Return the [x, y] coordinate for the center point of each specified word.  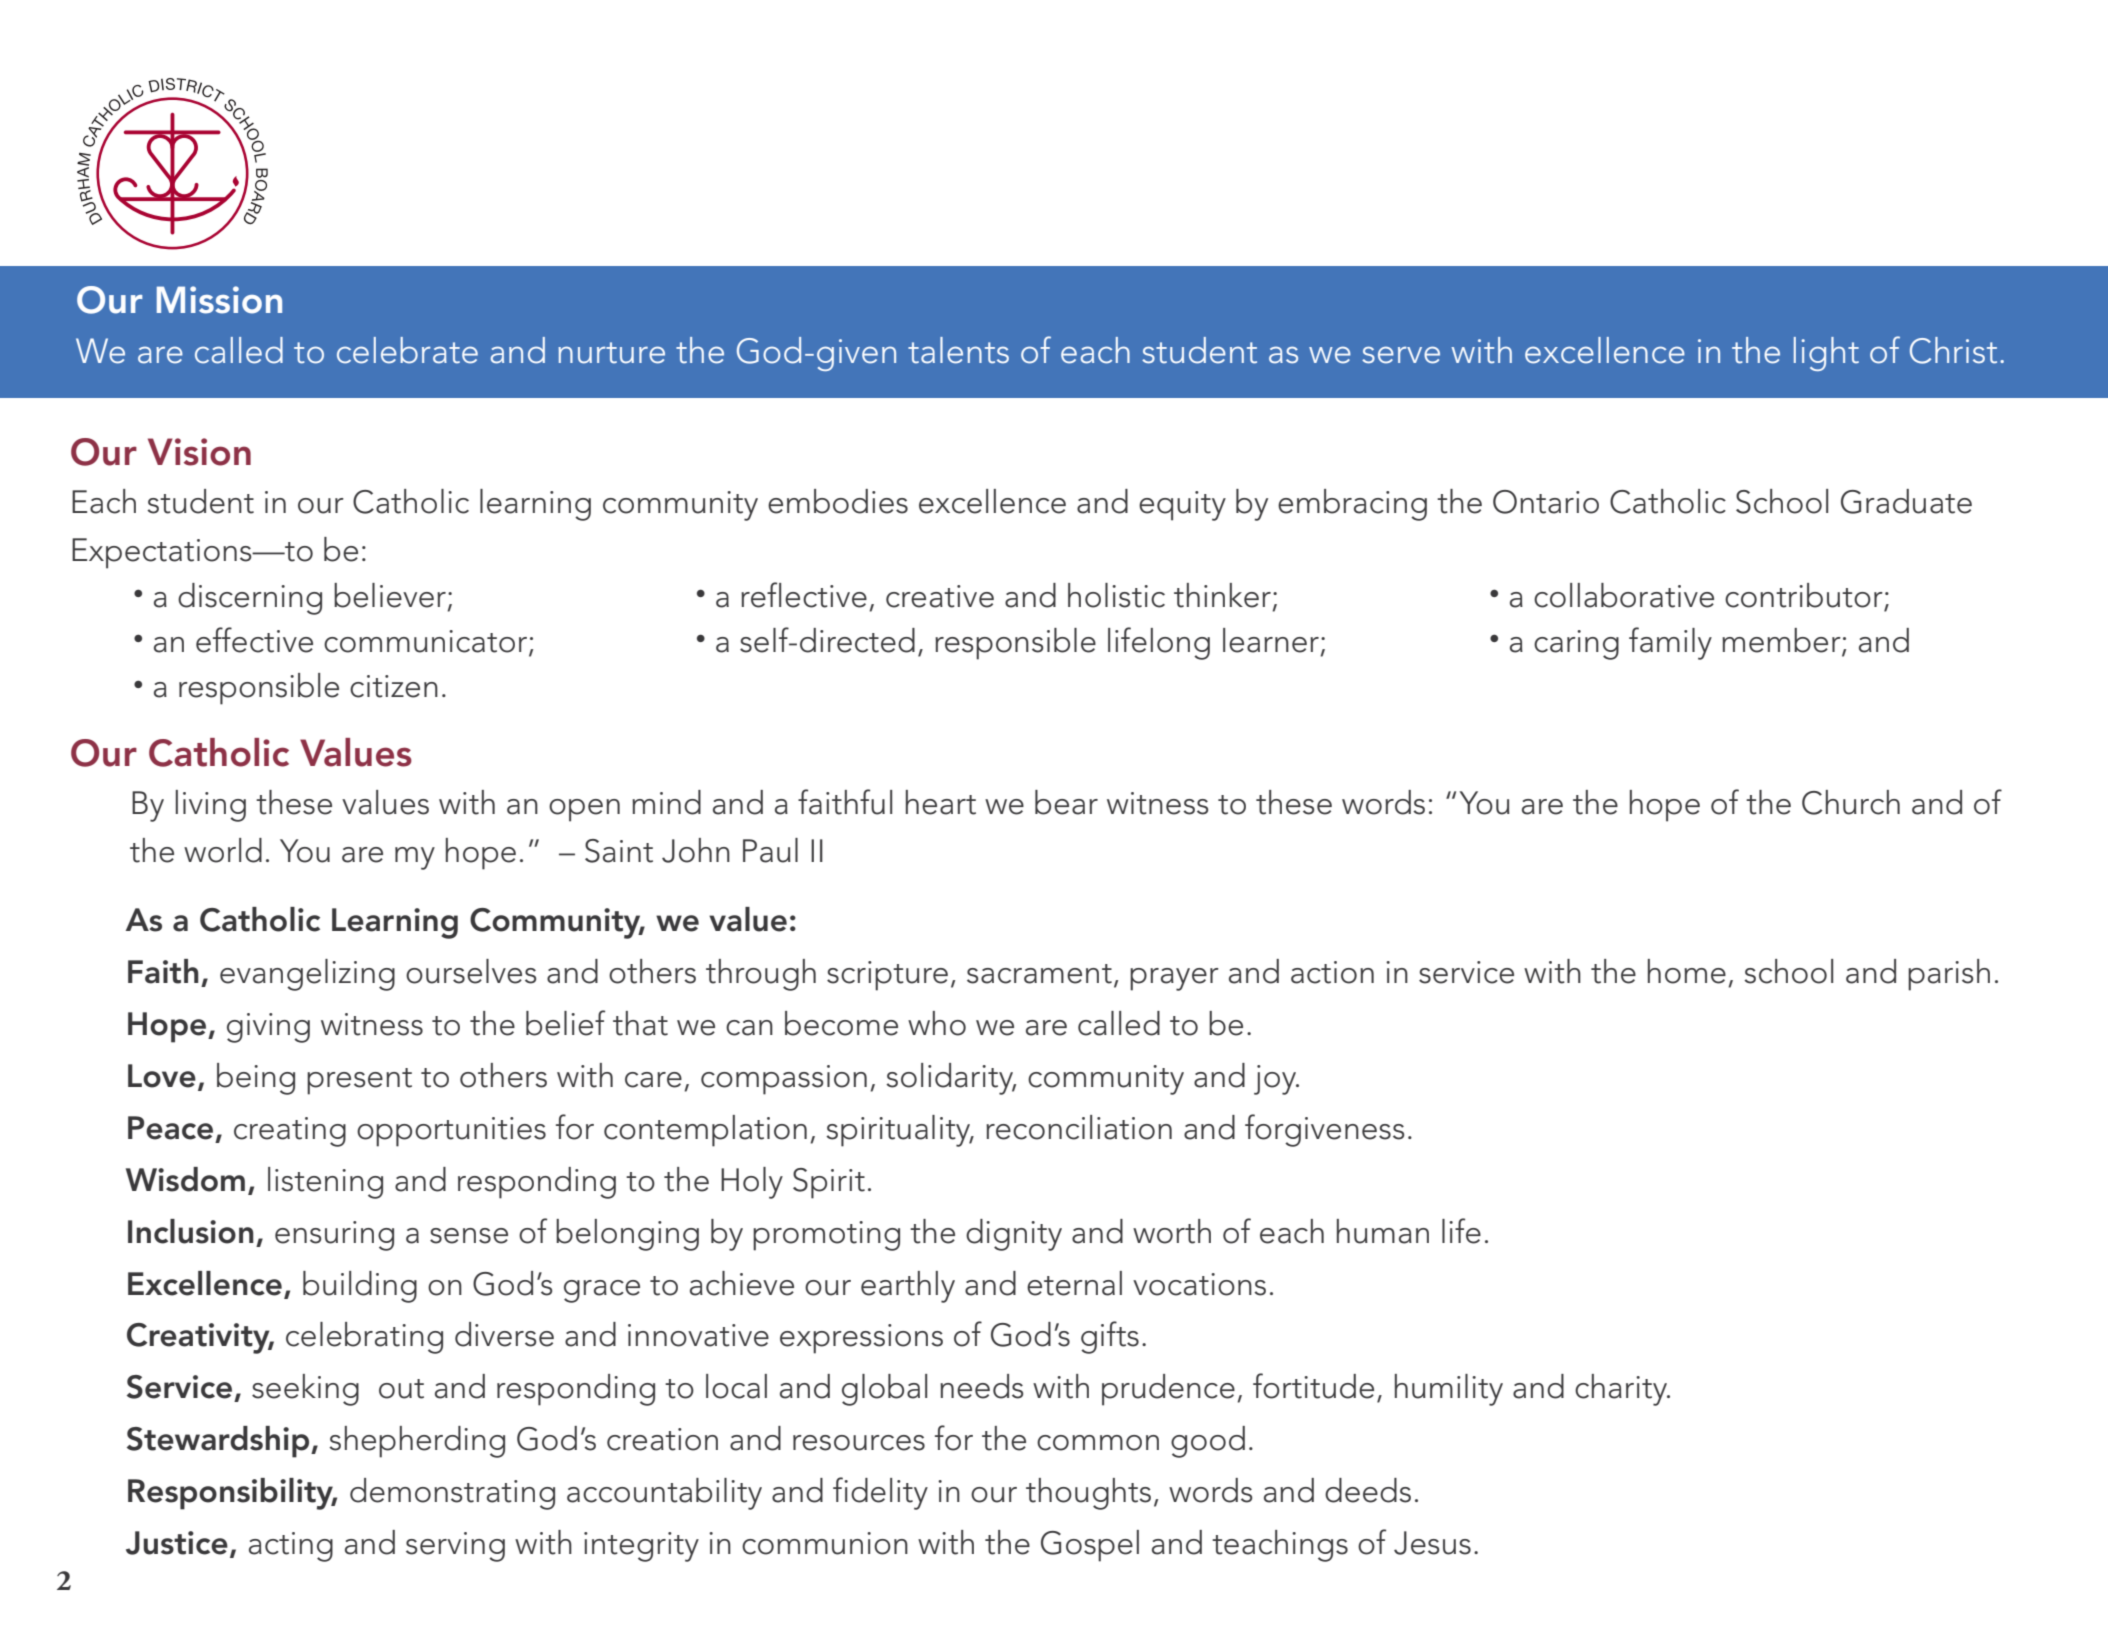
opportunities [451, 1132]
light [1826, 354]
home [1687, 971]
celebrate [407, 350]
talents [958, 350]
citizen [394, 686]
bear [1066, 802]
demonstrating [452, 1494]
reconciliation [1079, 1127]
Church [1851, 802]
